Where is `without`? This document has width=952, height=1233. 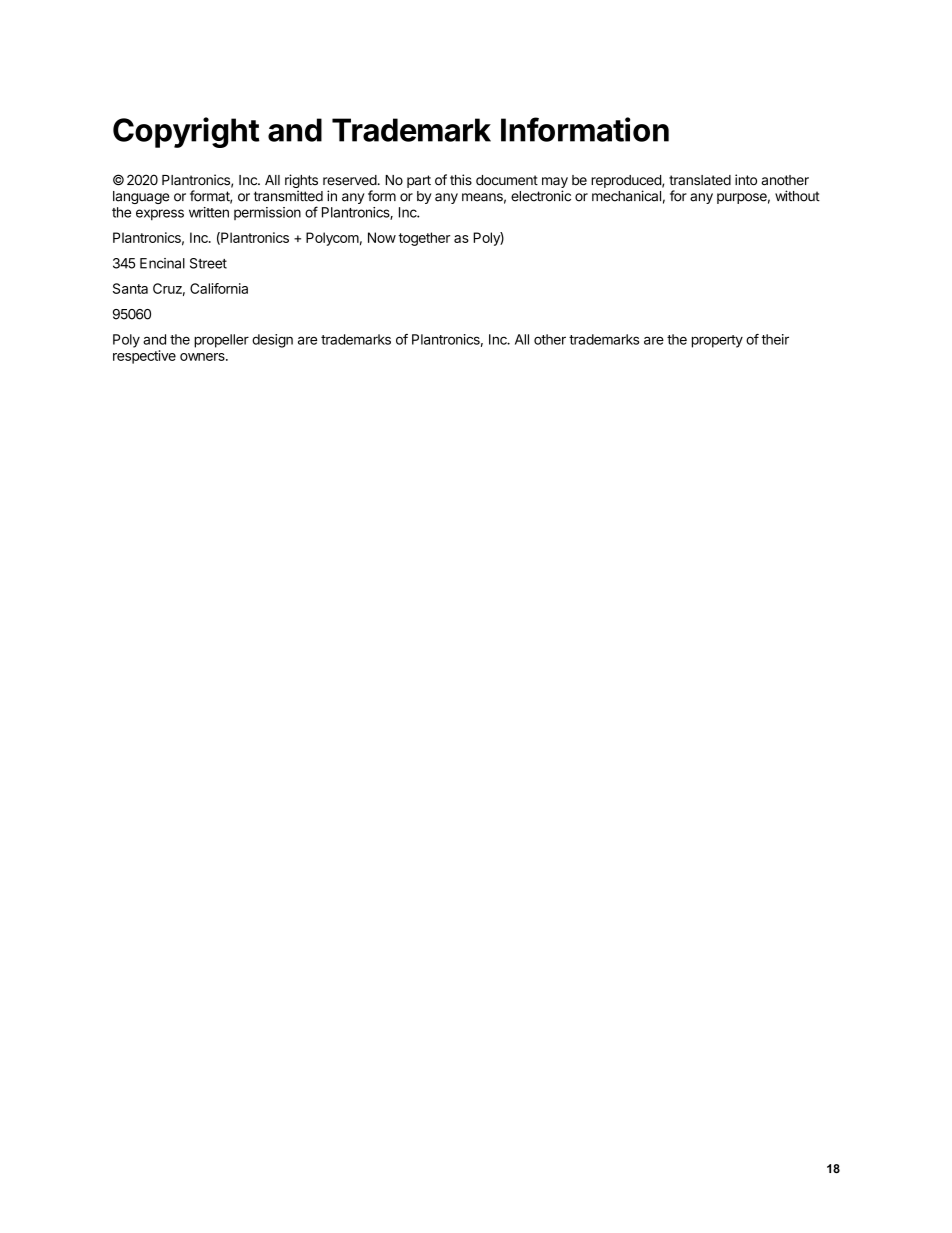
without is located at coordinates (797, 196).
